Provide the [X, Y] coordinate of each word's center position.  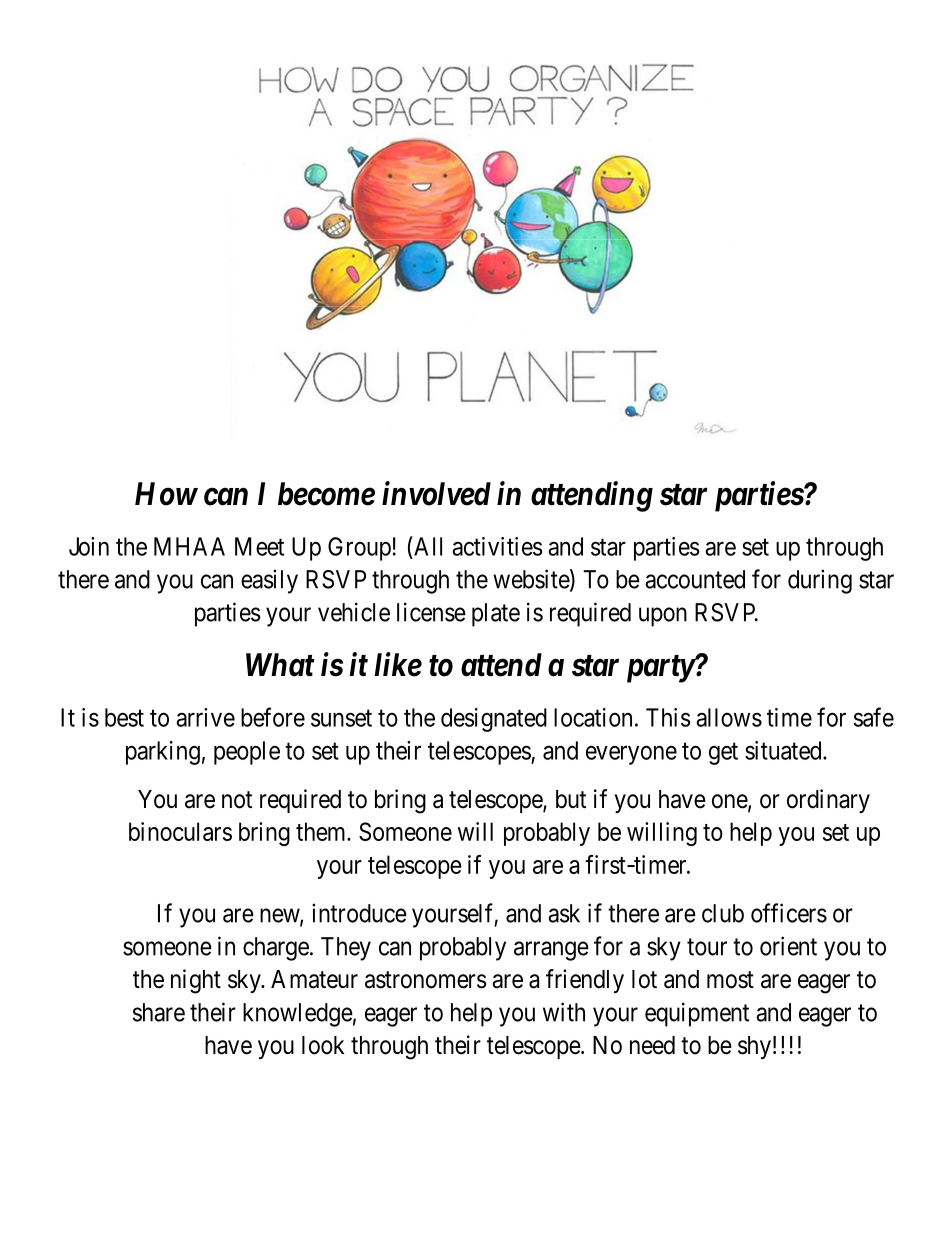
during [820, 581]
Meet [259, 546]
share [159, 1012]
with [564, 1012]
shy [754, 1047]
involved [436, 493]
